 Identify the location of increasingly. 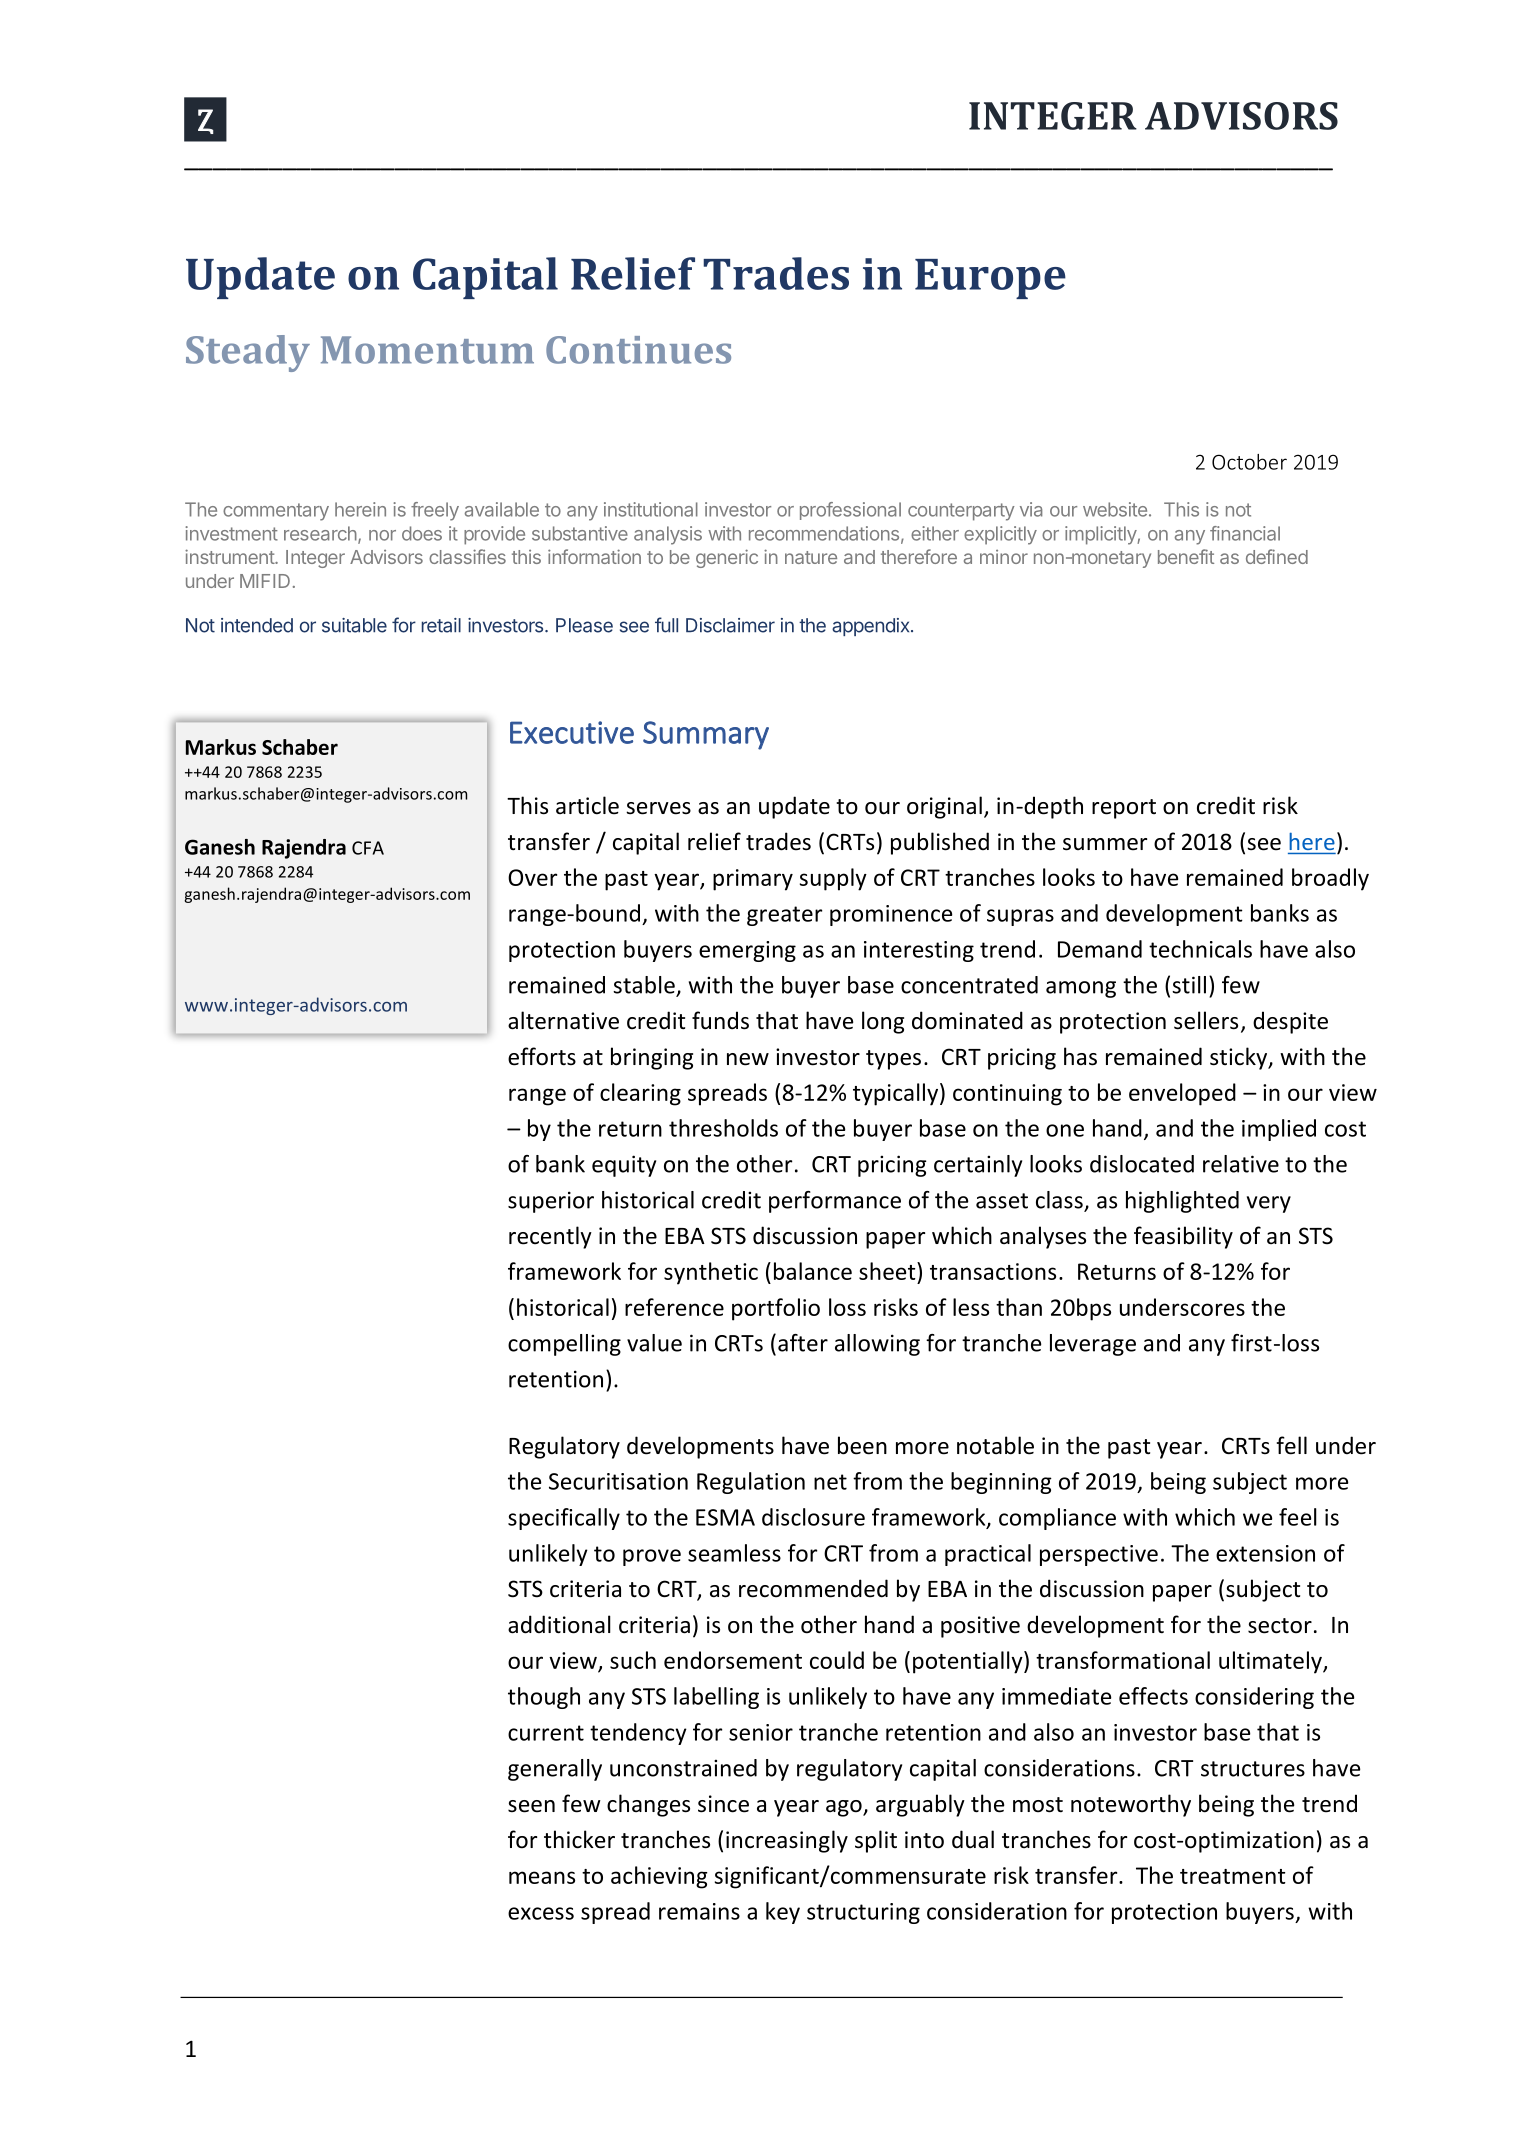
(787, 1841).
